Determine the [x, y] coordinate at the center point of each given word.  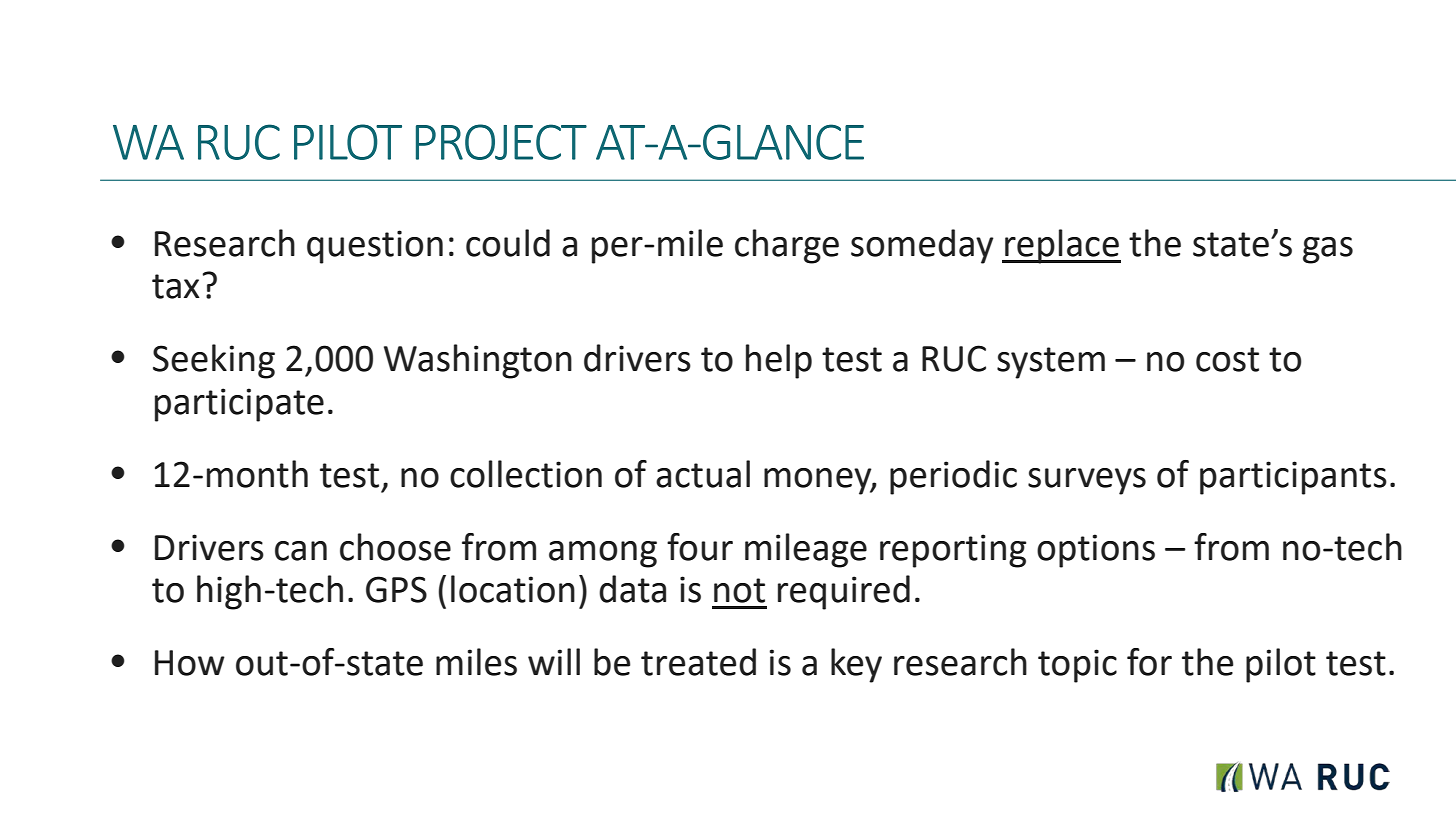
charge [787, 246]
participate [239, 405]
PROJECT [501, 142]
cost [1227, 359]
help [779, 361]
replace [1062, 246]
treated [698, 662]
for [1149, 662]
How [190, 663]
